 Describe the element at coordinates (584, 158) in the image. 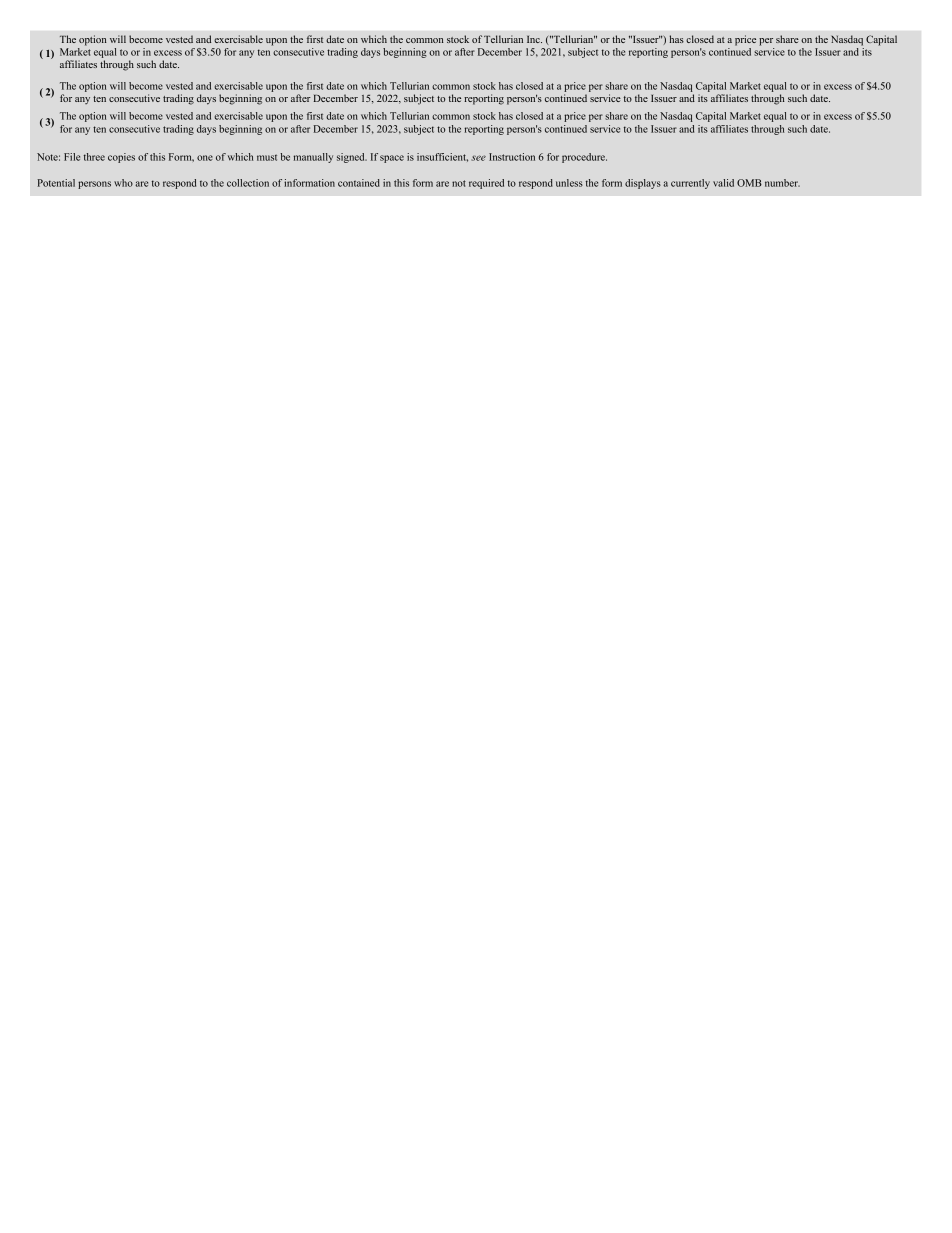

I see `procedure` at that location.
